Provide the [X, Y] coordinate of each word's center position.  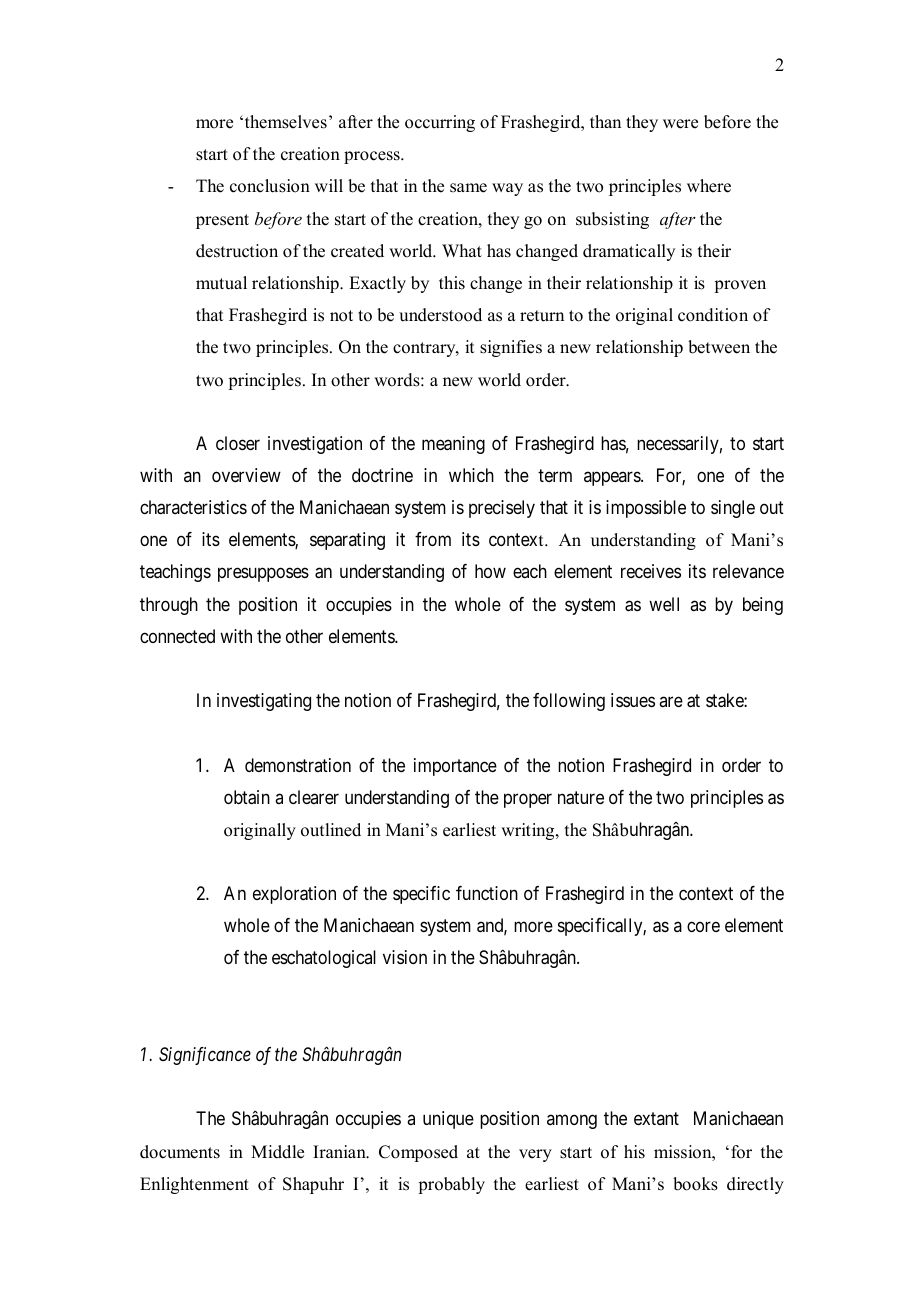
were [680, 124]
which [471, 475]
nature [581, 798]
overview [246, 475]
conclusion [270, 186]
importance [455, 767]
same [468, 188]
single [733, 509]
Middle [277, 1152]
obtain [247, 797]
